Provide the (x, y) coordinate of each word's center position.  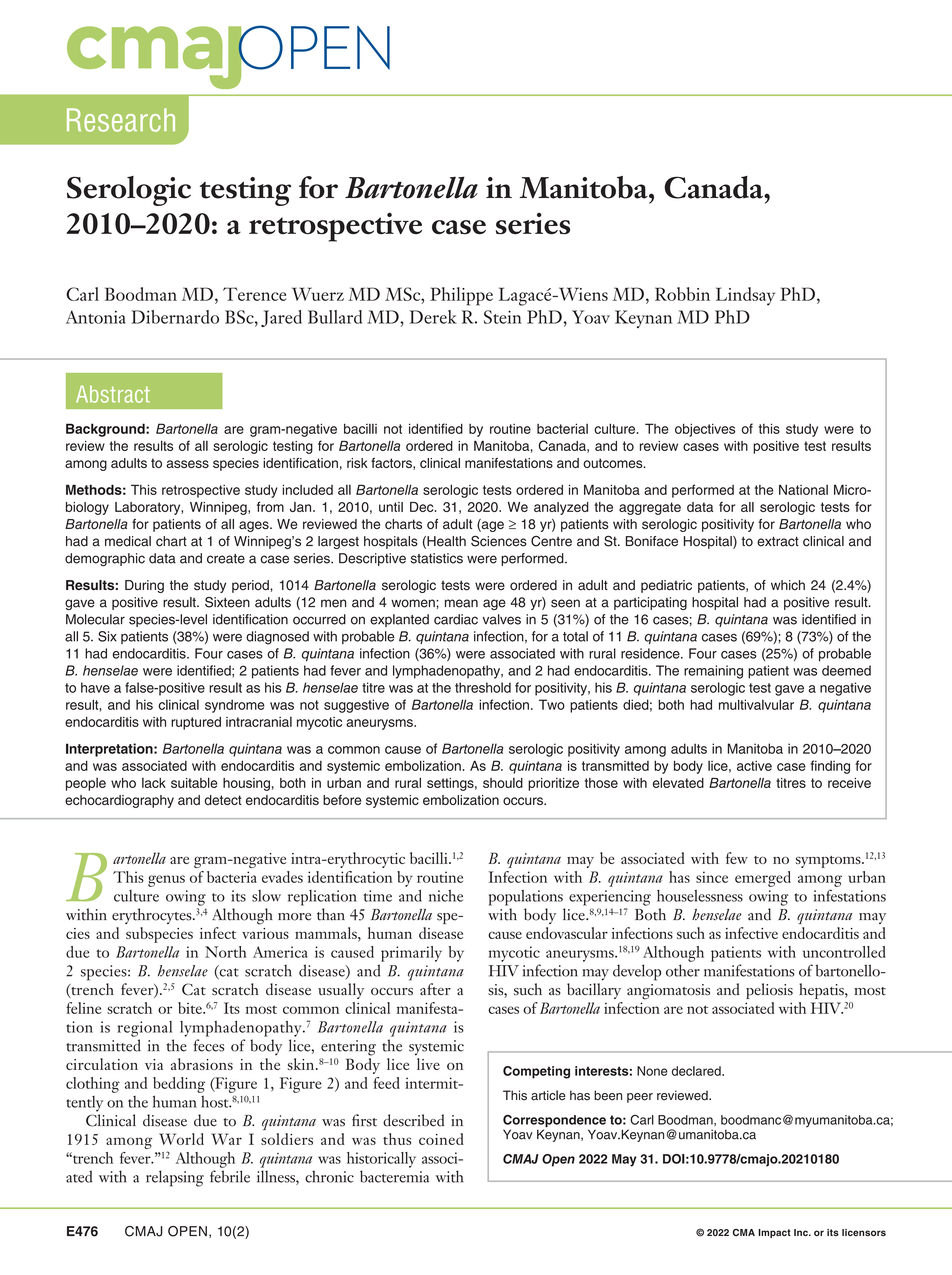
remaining (713, 672)
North (226, 952)
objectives (705, 430)
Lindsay (745, 296)
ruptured (196, 723)
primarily (411, 954)
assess (187, 464)
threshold (483, 687)
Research (121, 120)
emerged (763, 879)
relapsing (175, 1178)
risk (357, 463)
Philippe (461, 296)
